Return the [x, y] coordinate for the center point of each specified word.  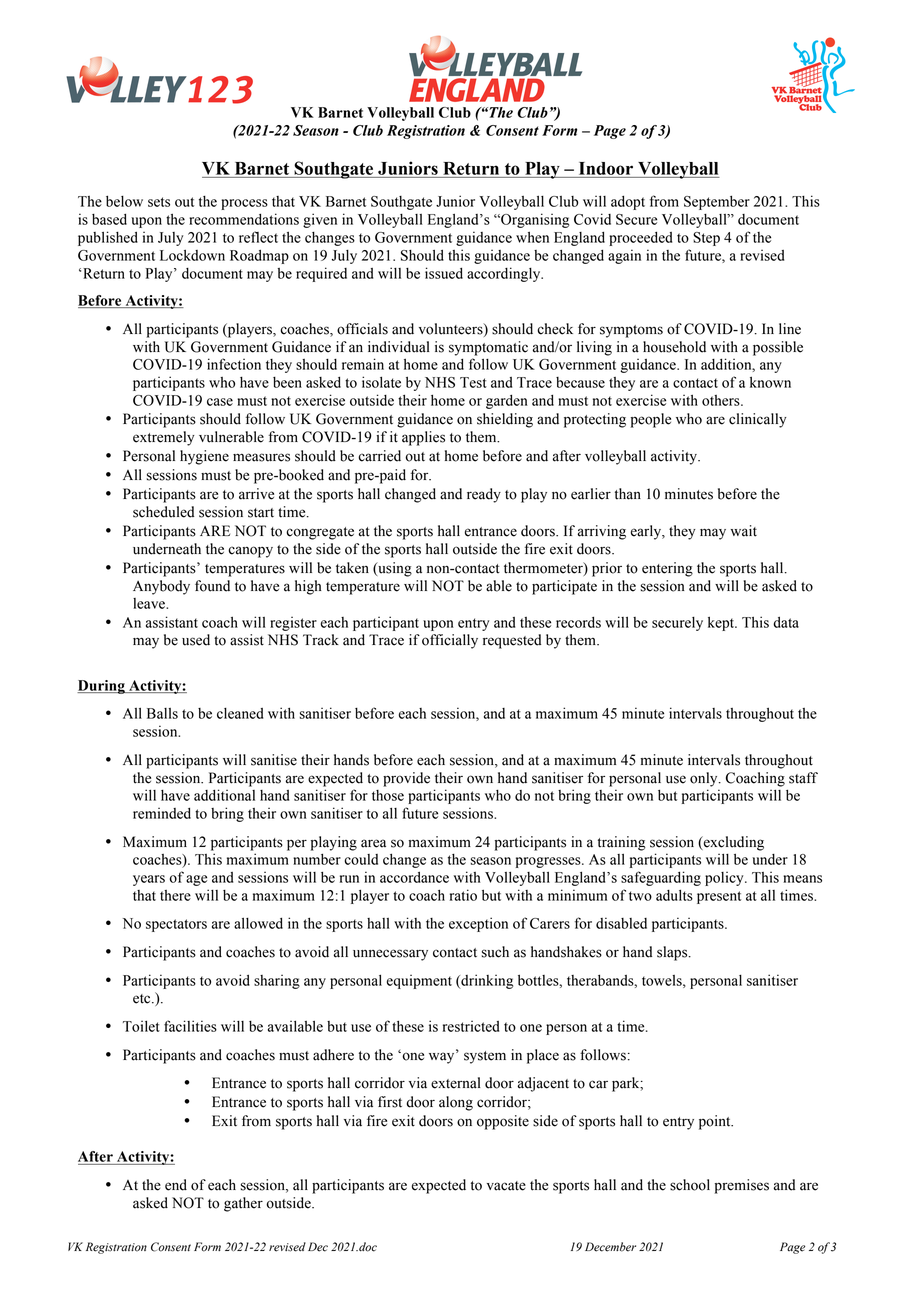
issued [444, 273]
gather [243, 1204]
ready [484, 495]
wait [743, 531]
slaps [673, 953]
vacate [506, 1186]
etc [143, 999]
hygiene [204, 457]
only [705, 779]
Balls [162, 713]
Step [706, 239]
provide [406, 779]
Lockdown [192, 255]
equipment [419, 981]
